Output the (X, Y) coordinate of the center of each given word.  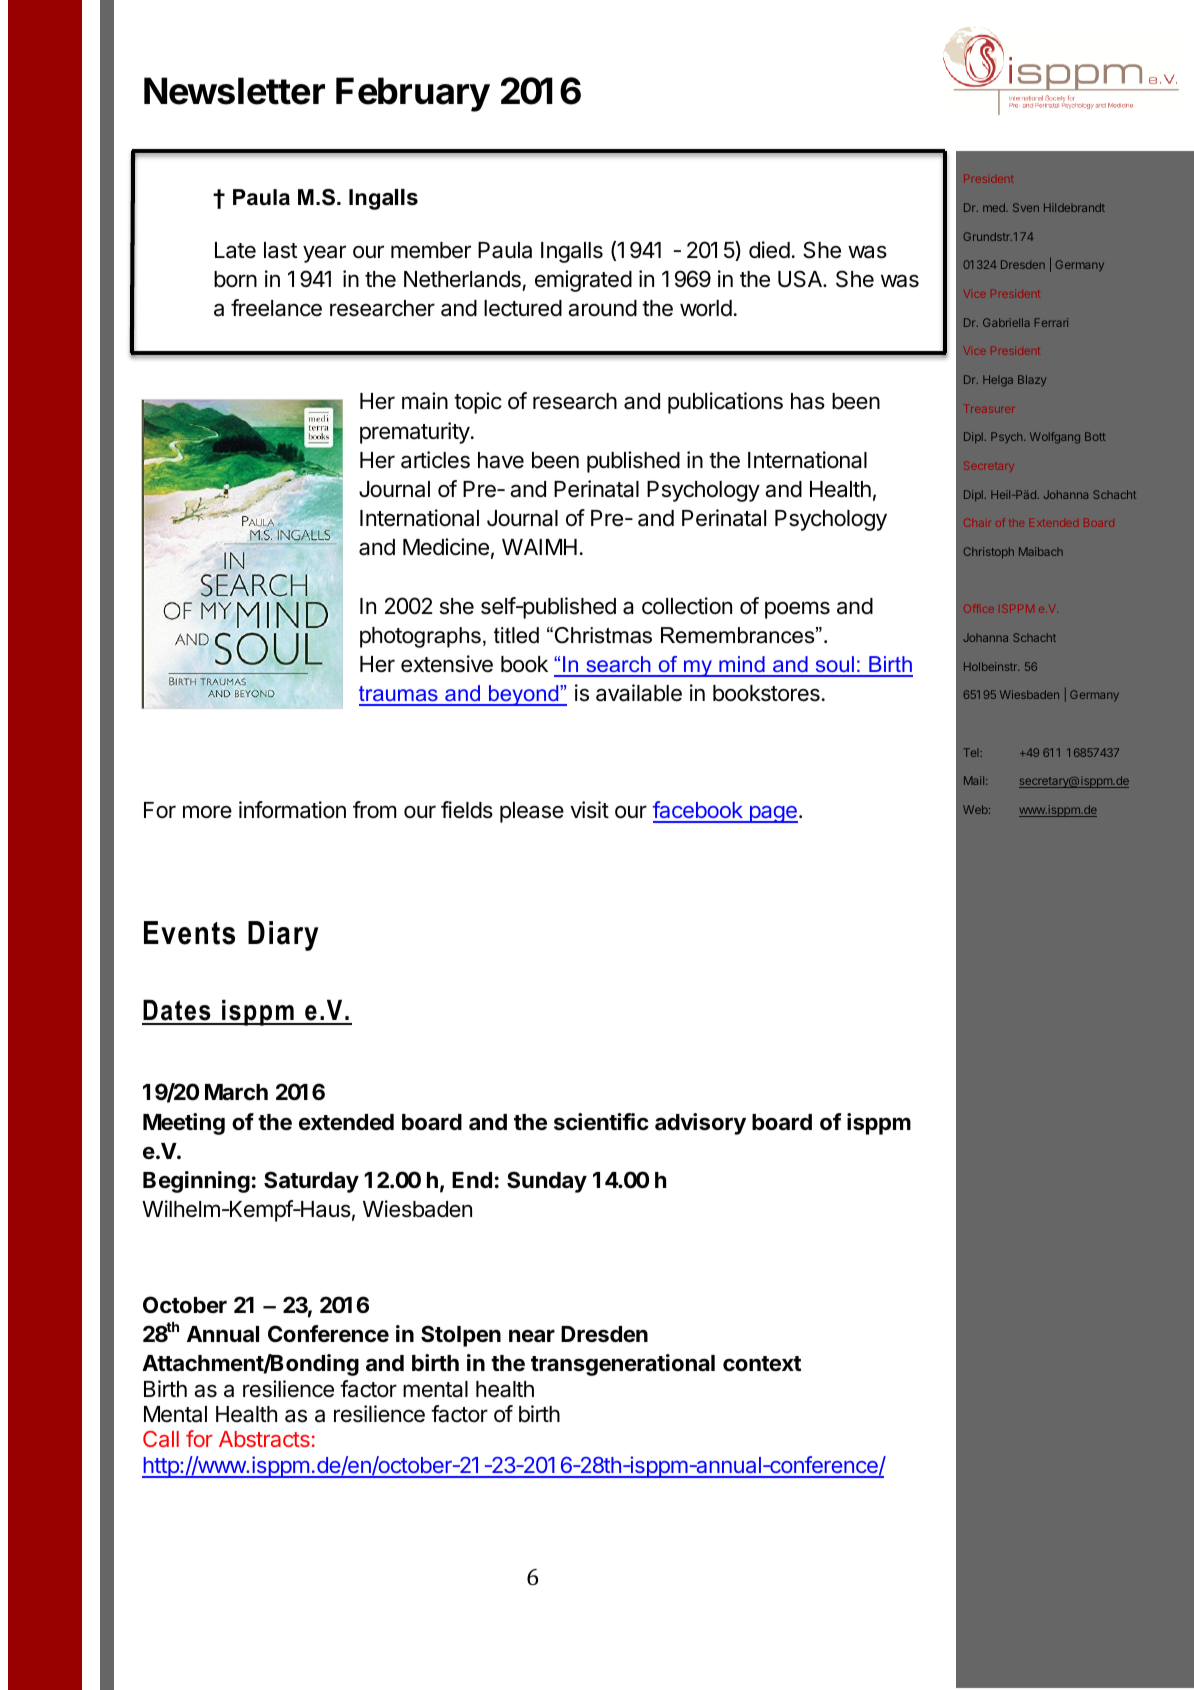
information (292, 810)
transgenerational (623, 1365)
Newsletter (234, 91)
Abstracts (264, 1439)
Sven (1026, 207)
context (762, 1364)
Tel (971, 752)
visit (590, 810)
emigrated (583, 281)
